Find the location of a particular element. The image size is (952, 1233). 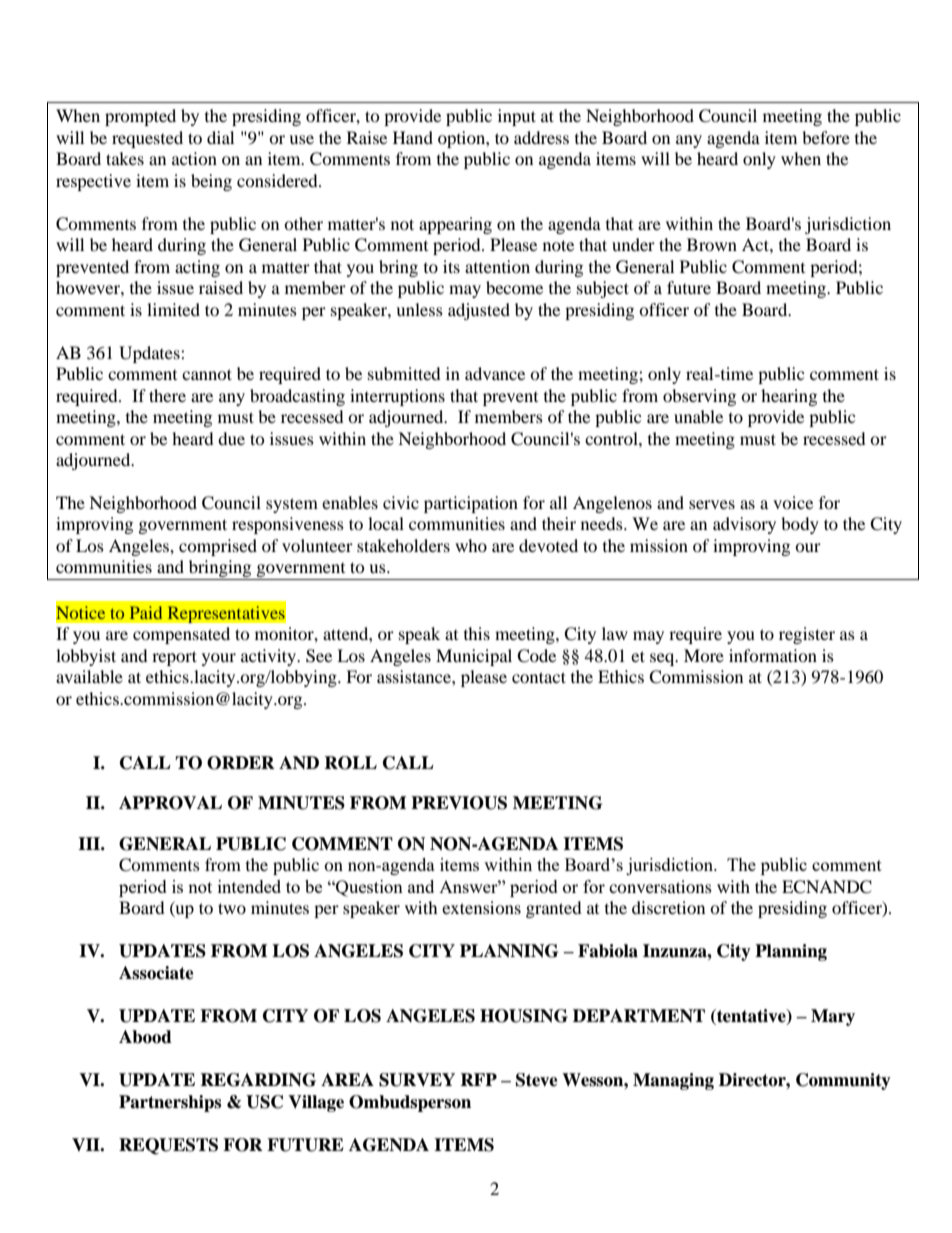

Hand is located at coordinates (413, 137).
